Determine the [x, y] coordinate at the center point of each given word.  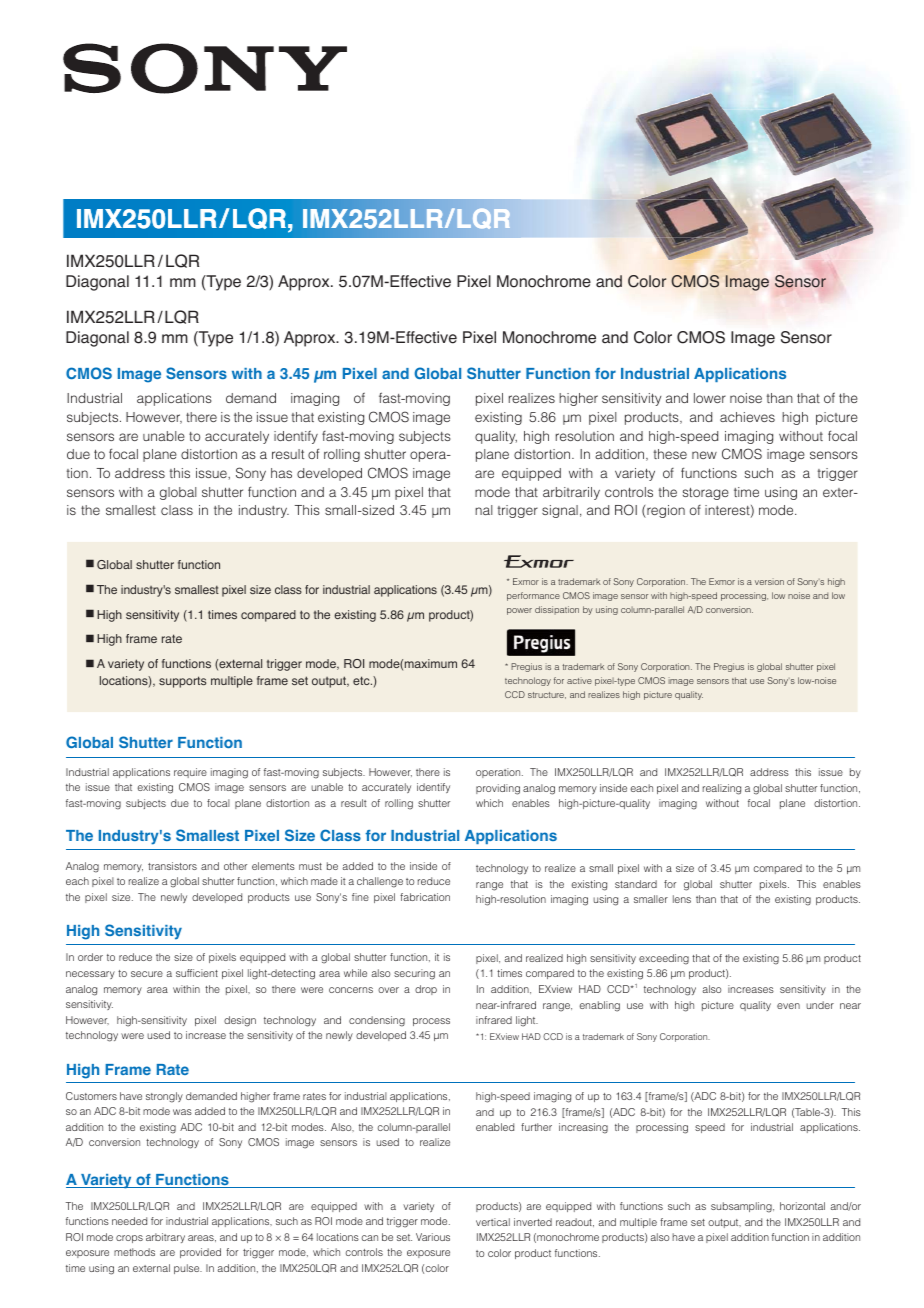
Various [433, 1237]
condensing [377, 1021]
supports [182, 682]
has [281, 473]
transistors [172, 866]
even [788, 1006]
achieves [747, 417]
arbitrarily [571, 493]
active [579, 680]
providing [498, 789]
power [519, 611]
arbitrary [165, 1238]
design [240, 1021]
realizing [722, 789]
